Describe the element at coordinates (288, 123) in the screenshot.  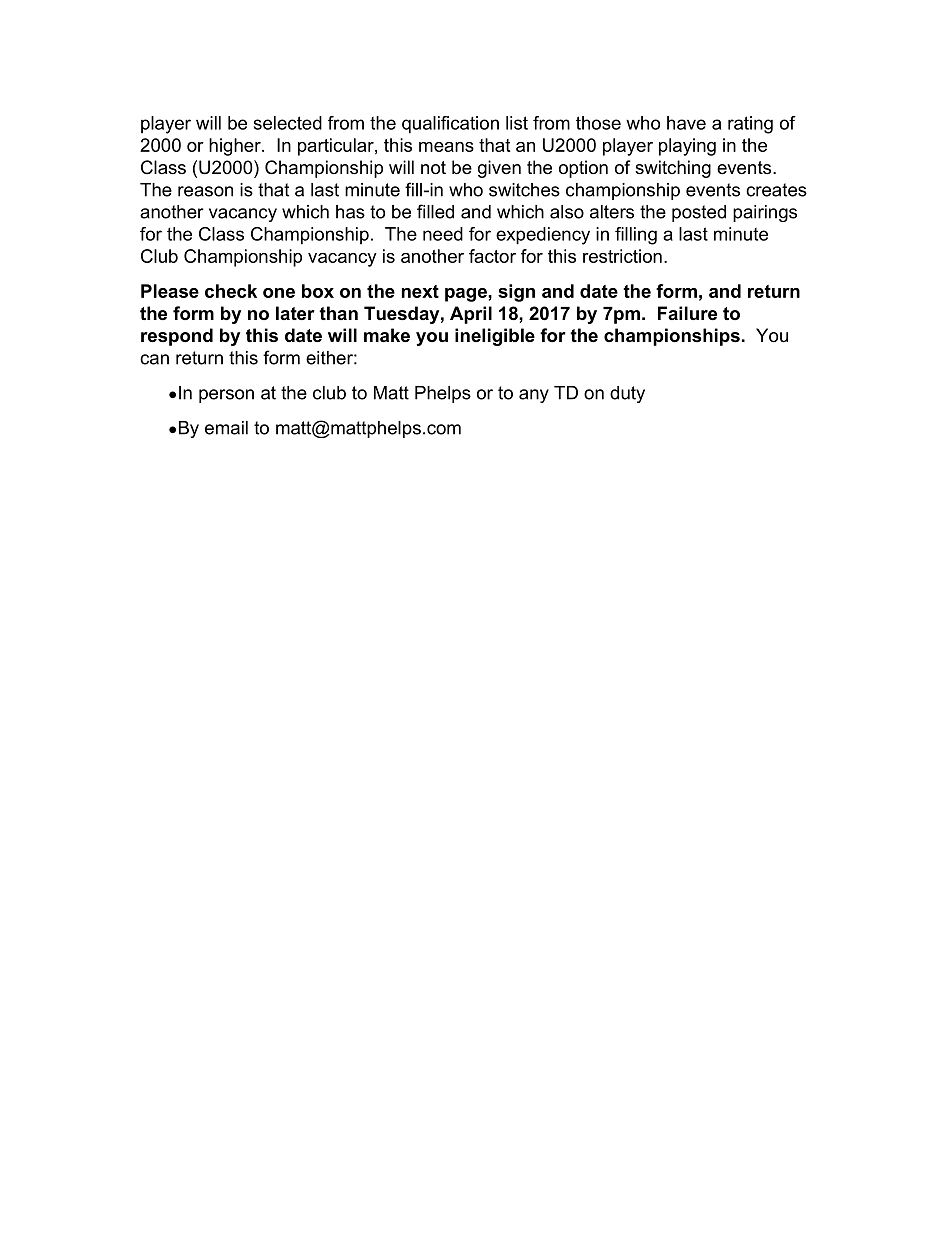
I see `selected` at that location.
